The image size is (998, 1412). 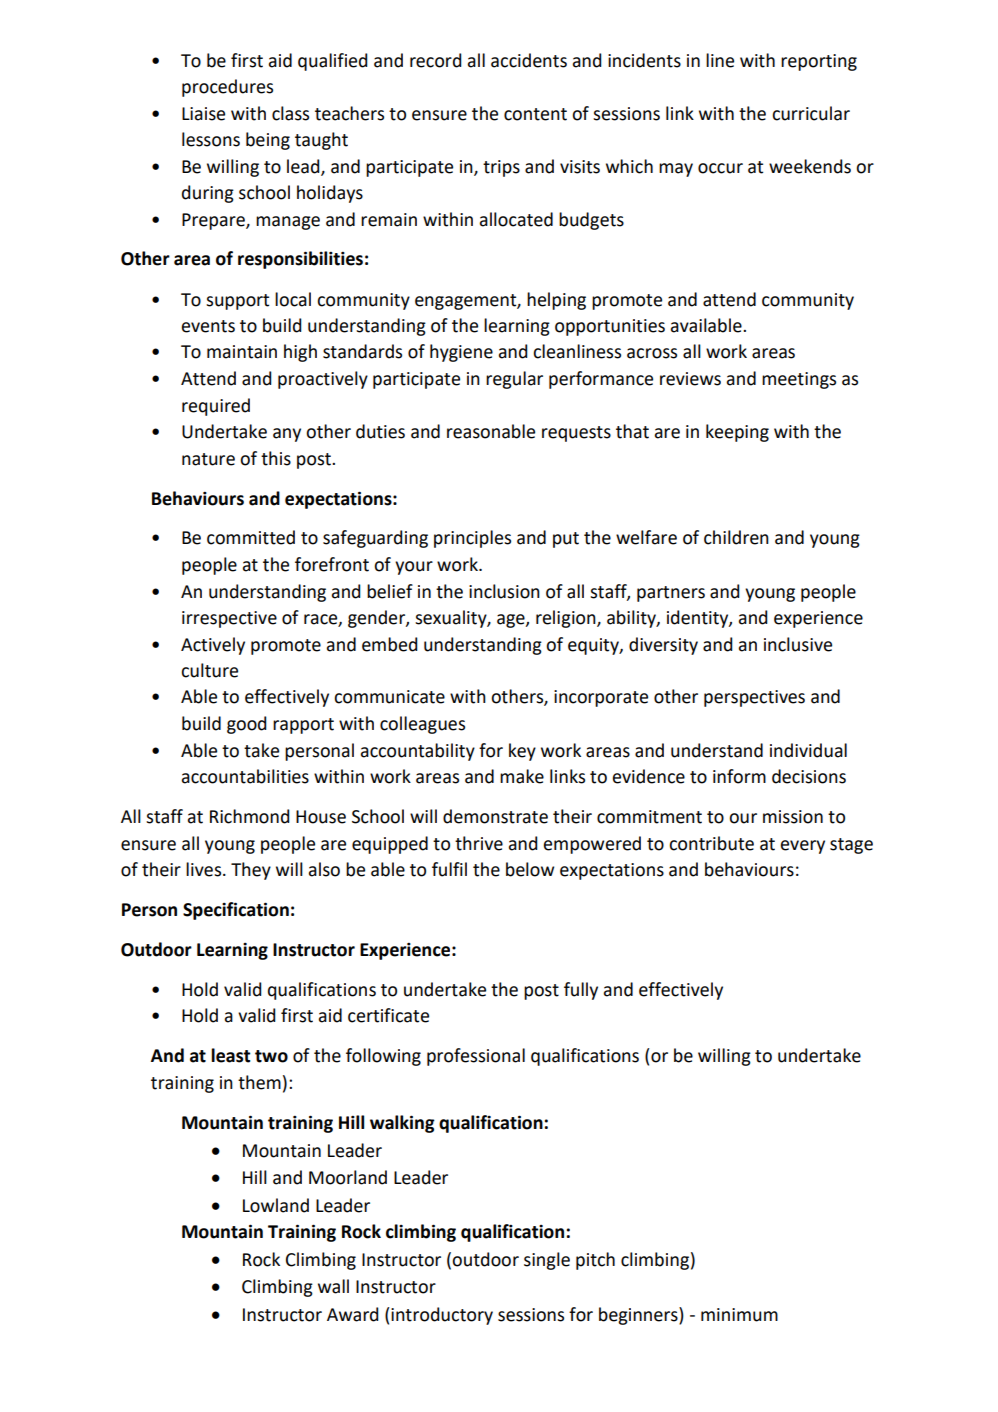 What do you see at coordinates (303, 726) in the document?
I see `rapport` at bounding box center [303, 726].
